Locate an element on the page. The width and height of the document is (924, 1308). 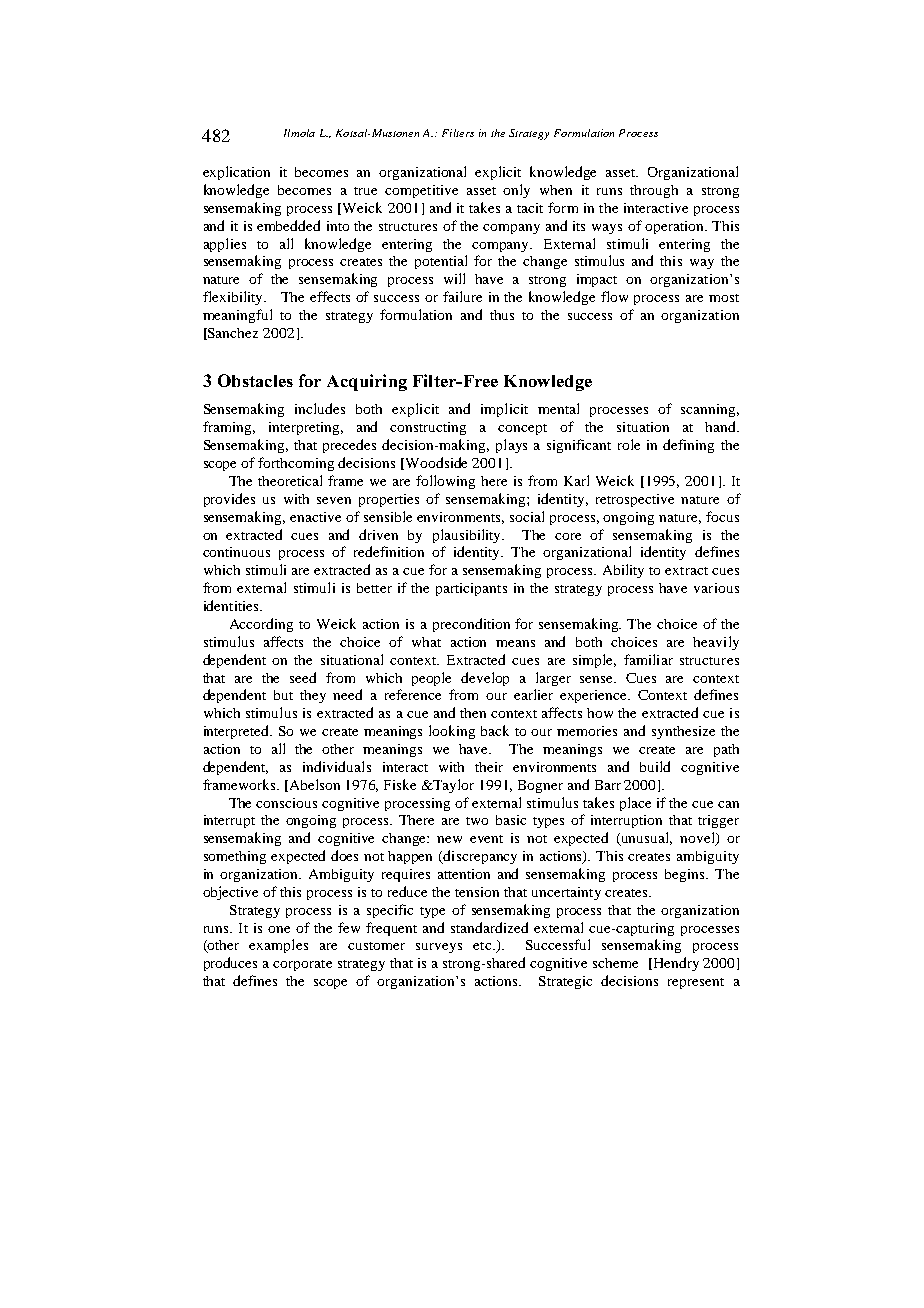
theoretical is located at coordinates (290, 480).
